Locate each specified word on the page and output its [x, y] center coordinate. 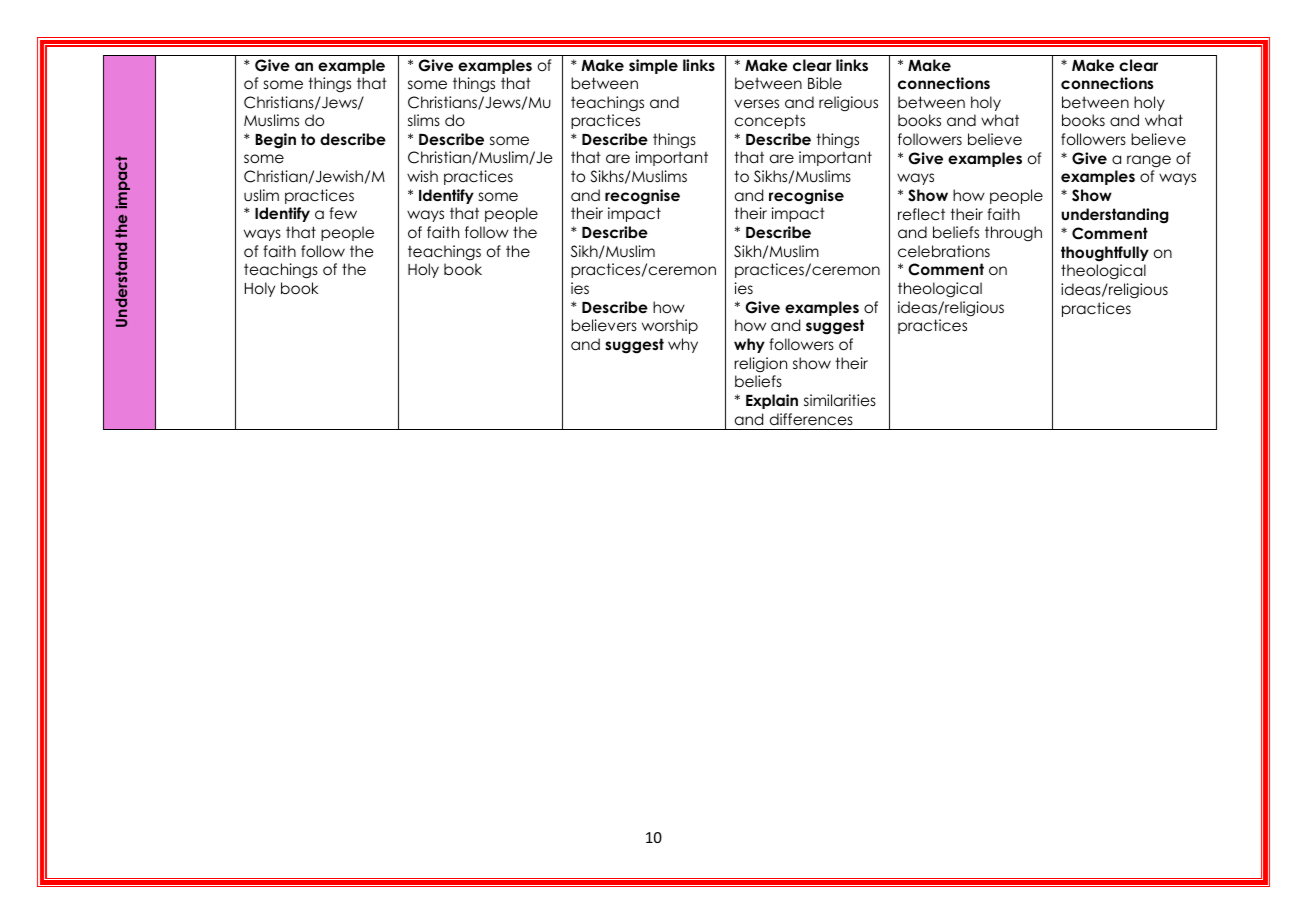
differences [811, 419]
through [1013, 233]
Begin [275, 141]
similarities [840, 400]
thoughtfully [1105, 254]
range [1149, 161]
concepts [770, 121]
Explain [772, 401]
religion [760, 364]
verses [756, 103]
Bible [825, 83]
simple [653, 66]
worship [670, 326]
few [343, 213]
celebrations [944, 251]
